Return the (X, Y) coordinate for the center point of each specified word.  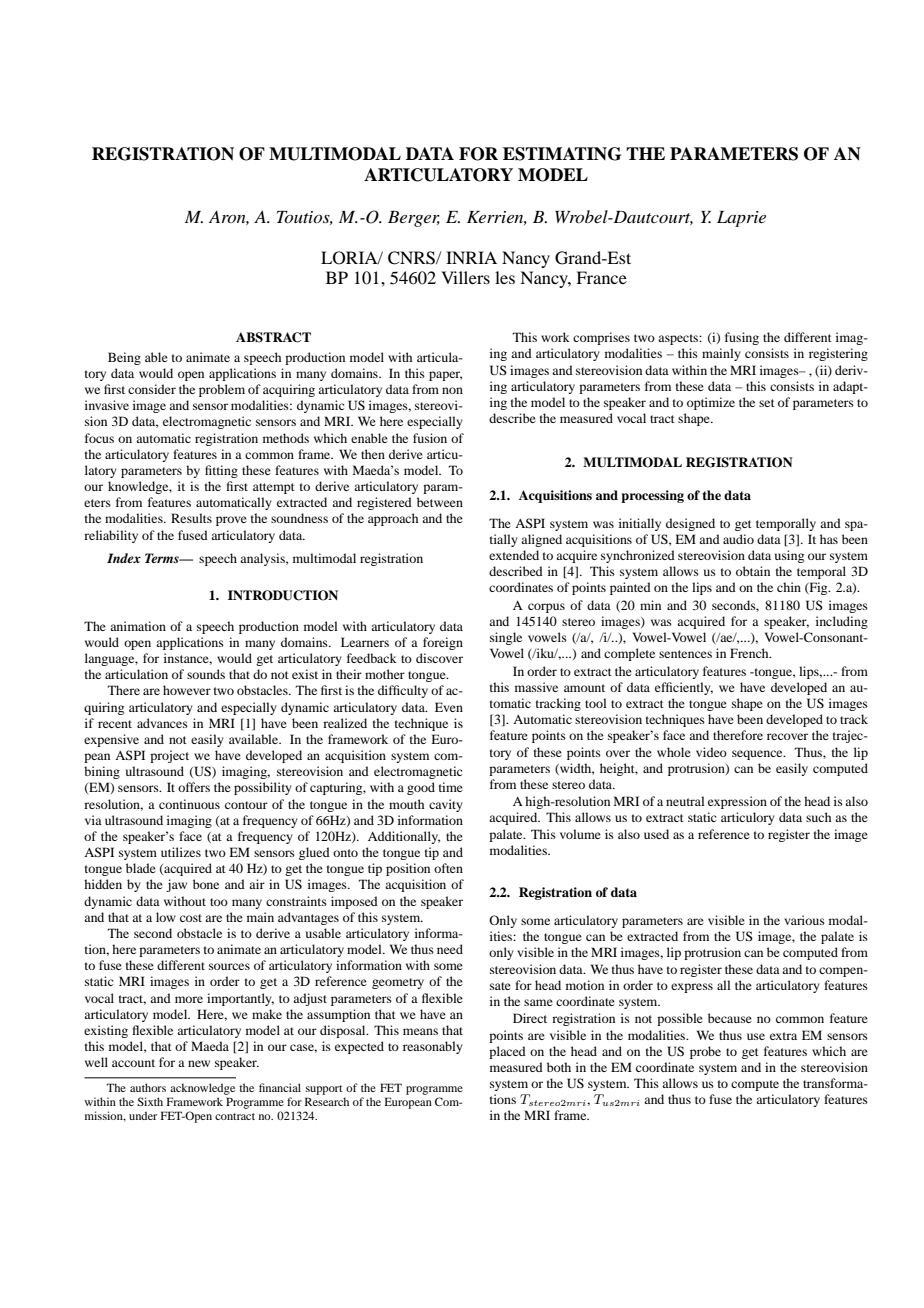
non (452, 390)
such (818, 817)
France (601, 277)
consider (152, 389)
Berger (414, 219)
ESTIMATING (562, 154)
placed (507, 1052)
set (767, 403)
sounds (206, 674)
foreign (443, 643)
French (750, 653)
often (448, 868)
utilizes (181, 852)
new (199, 1063)
